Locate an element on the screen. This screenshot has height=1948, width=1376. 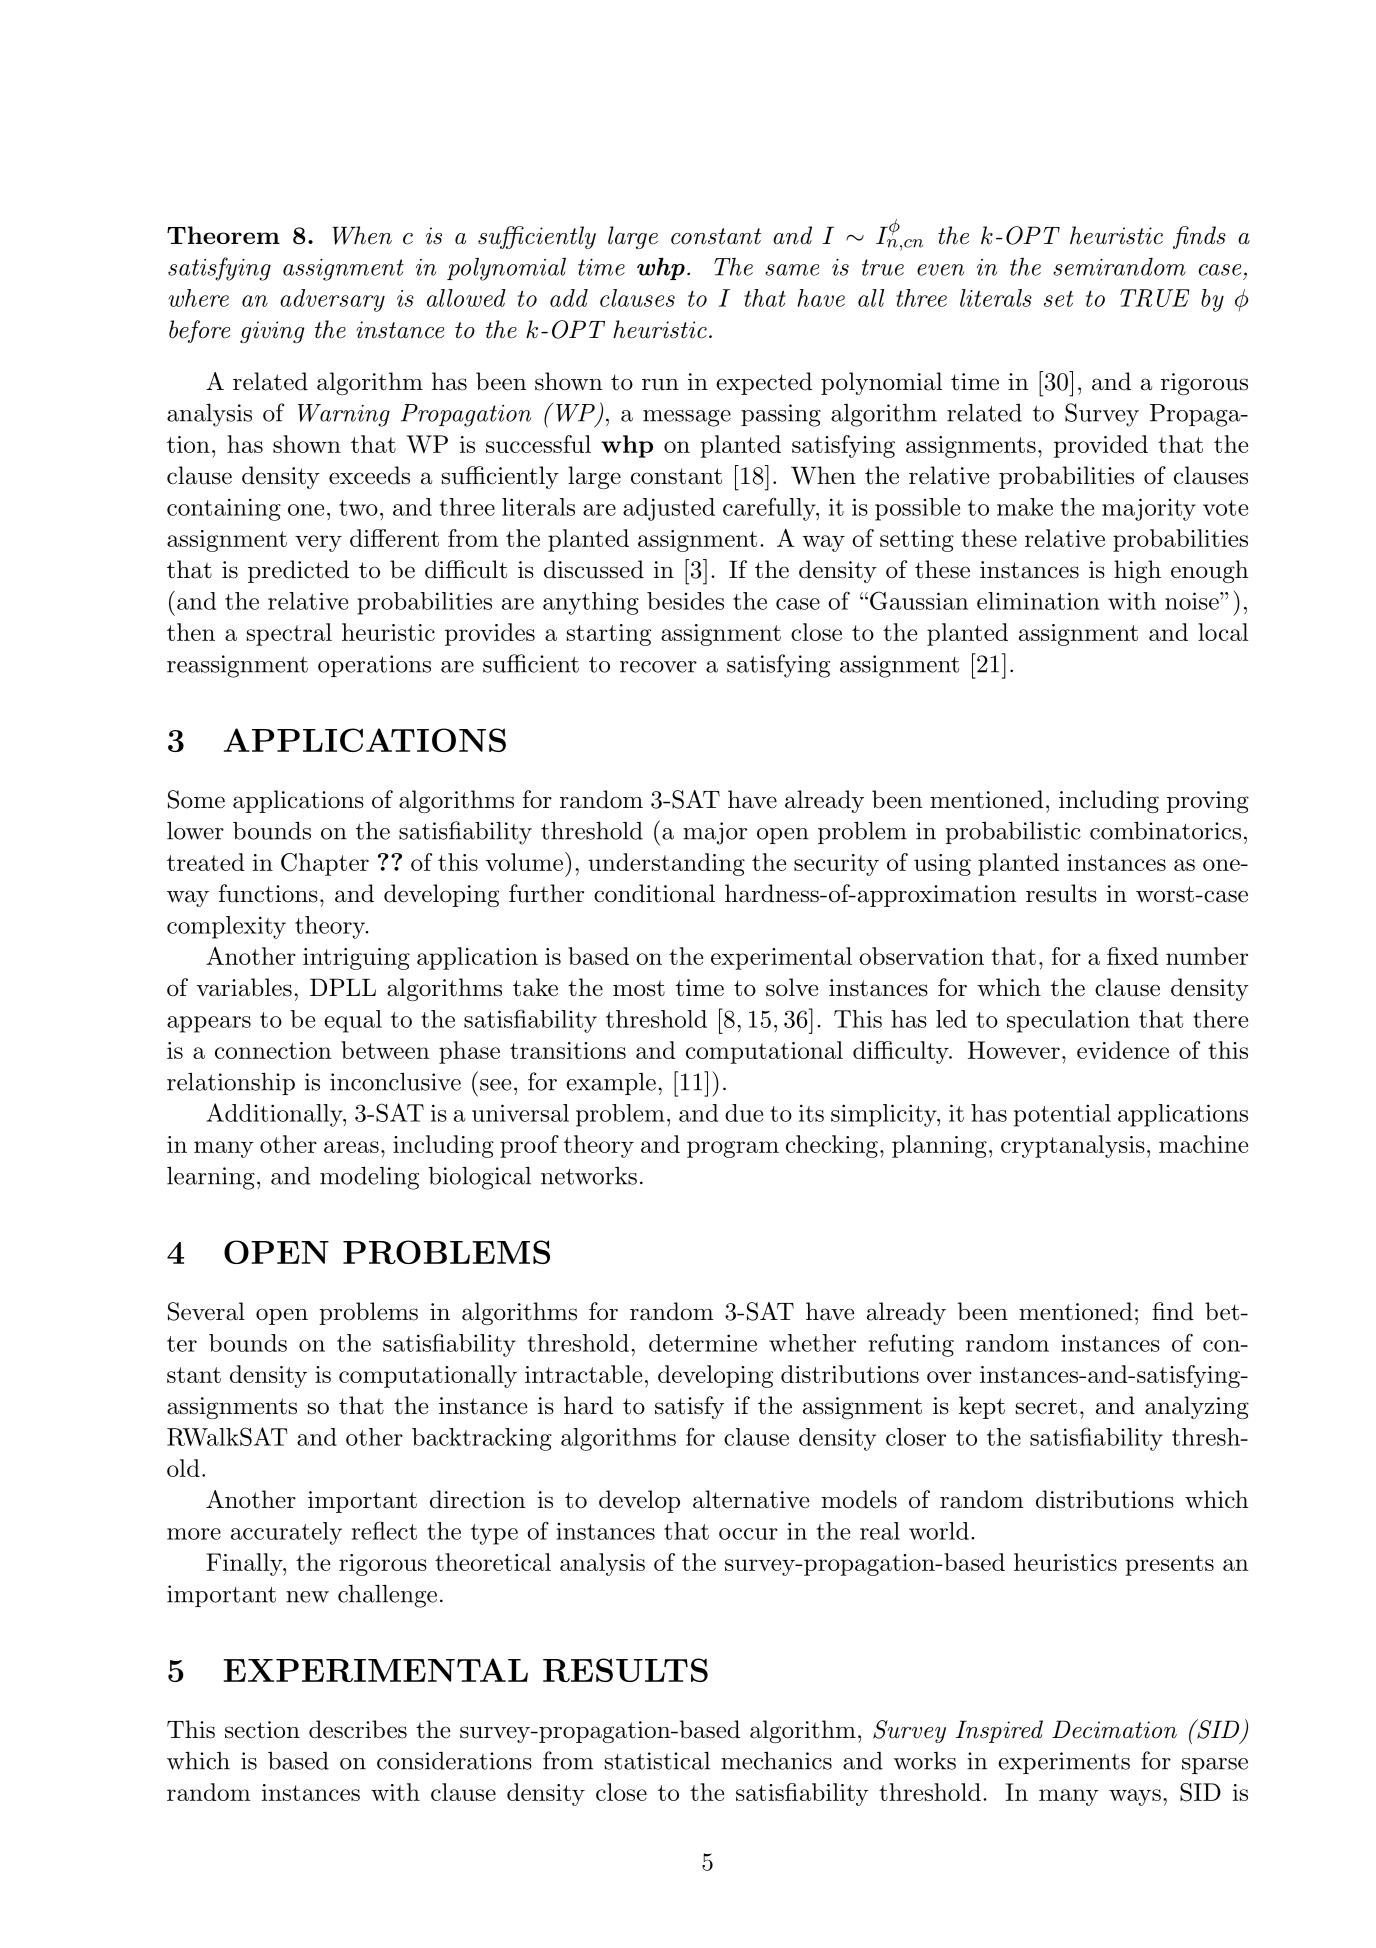
modeling is located at coordinates (369, 1178).
